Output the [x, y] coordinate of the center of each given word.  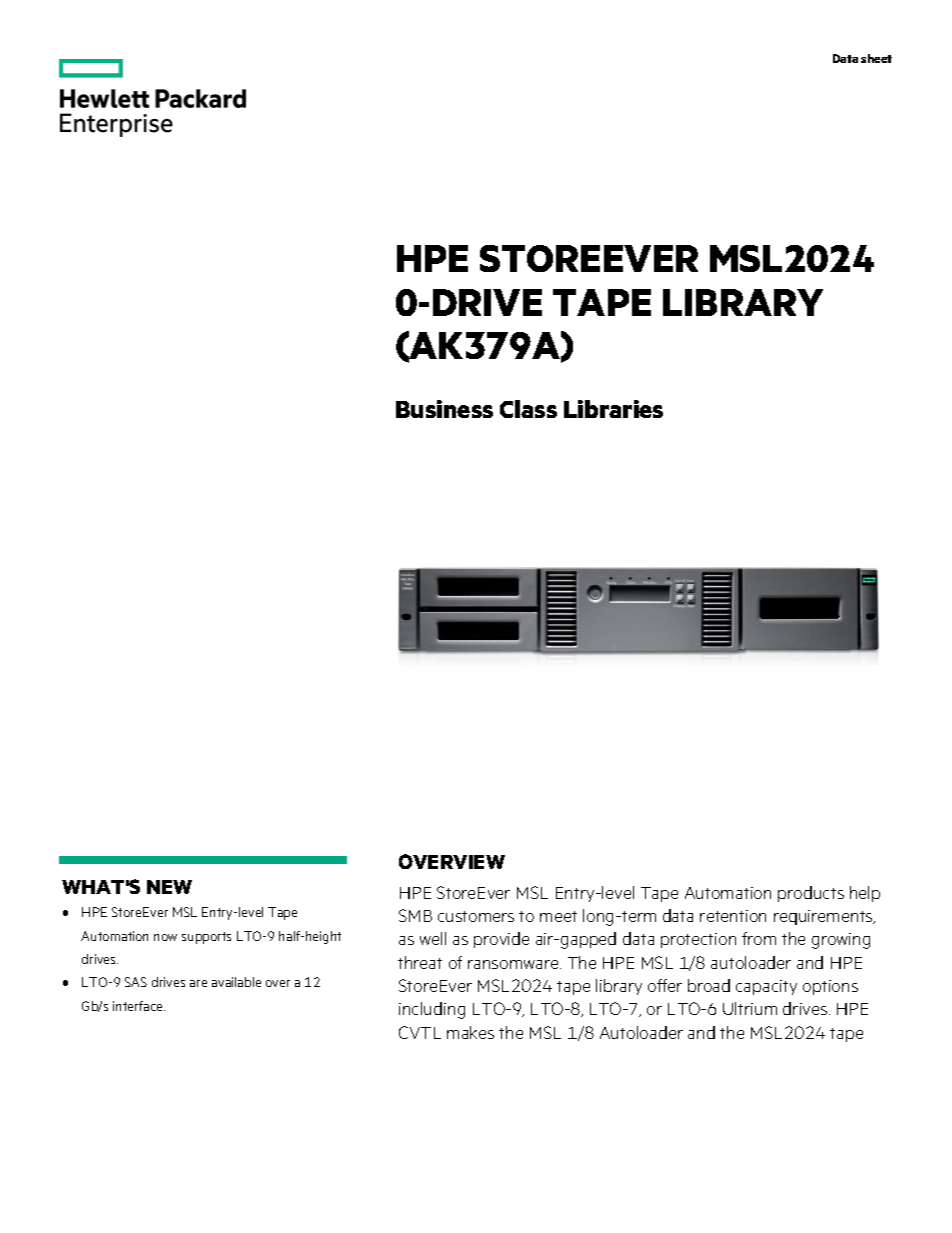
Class [528, 409]
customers [476, 916]
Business [444, 409]
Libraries [613, 409]
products [811, 894]
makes [470, 1032]
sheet [876, 58]
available [236, 982]
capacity [766, 987]
